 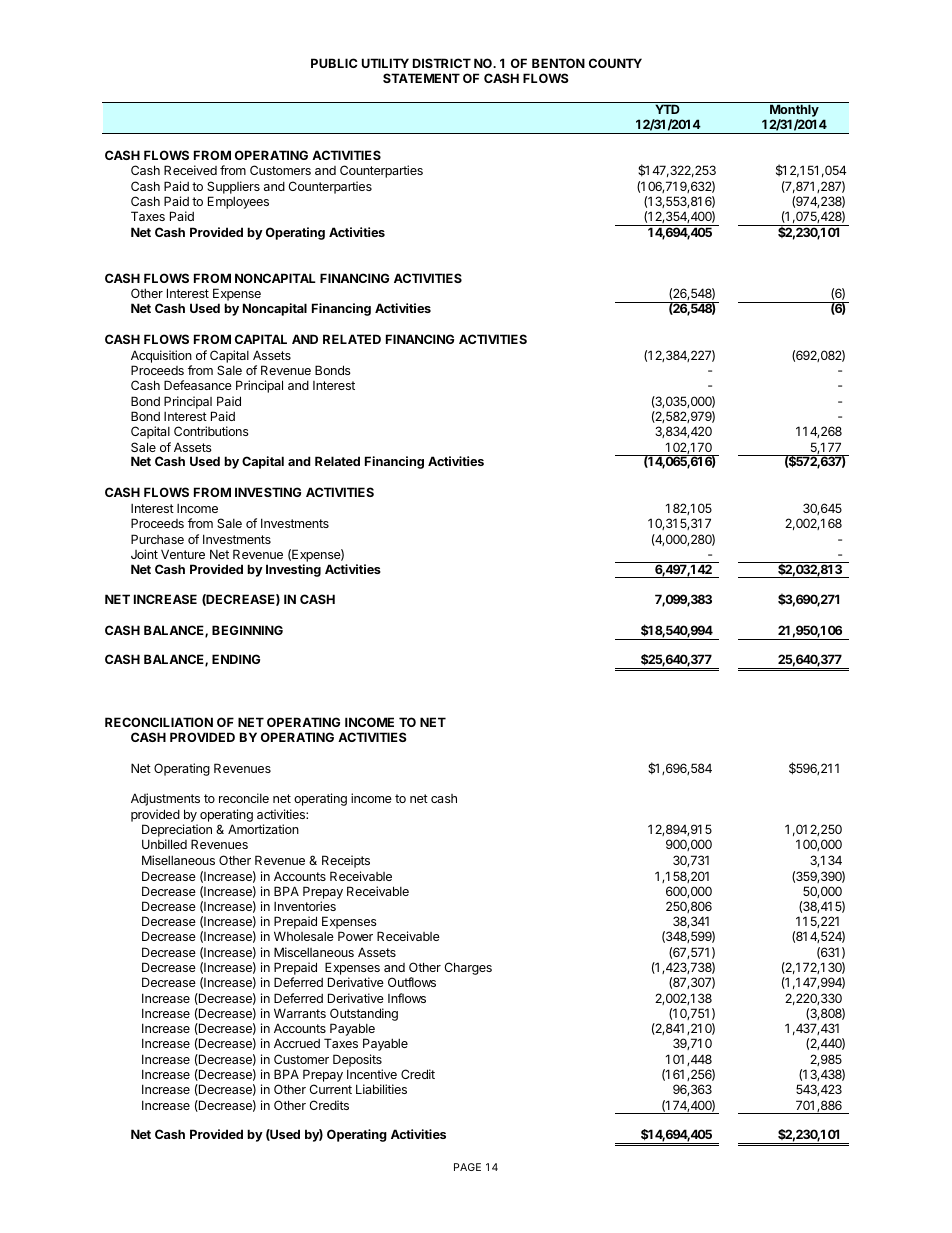 What do you see at coordinates (297, 1043) in the document?
I see `Accrued` at bounding box center [297, 1043].
